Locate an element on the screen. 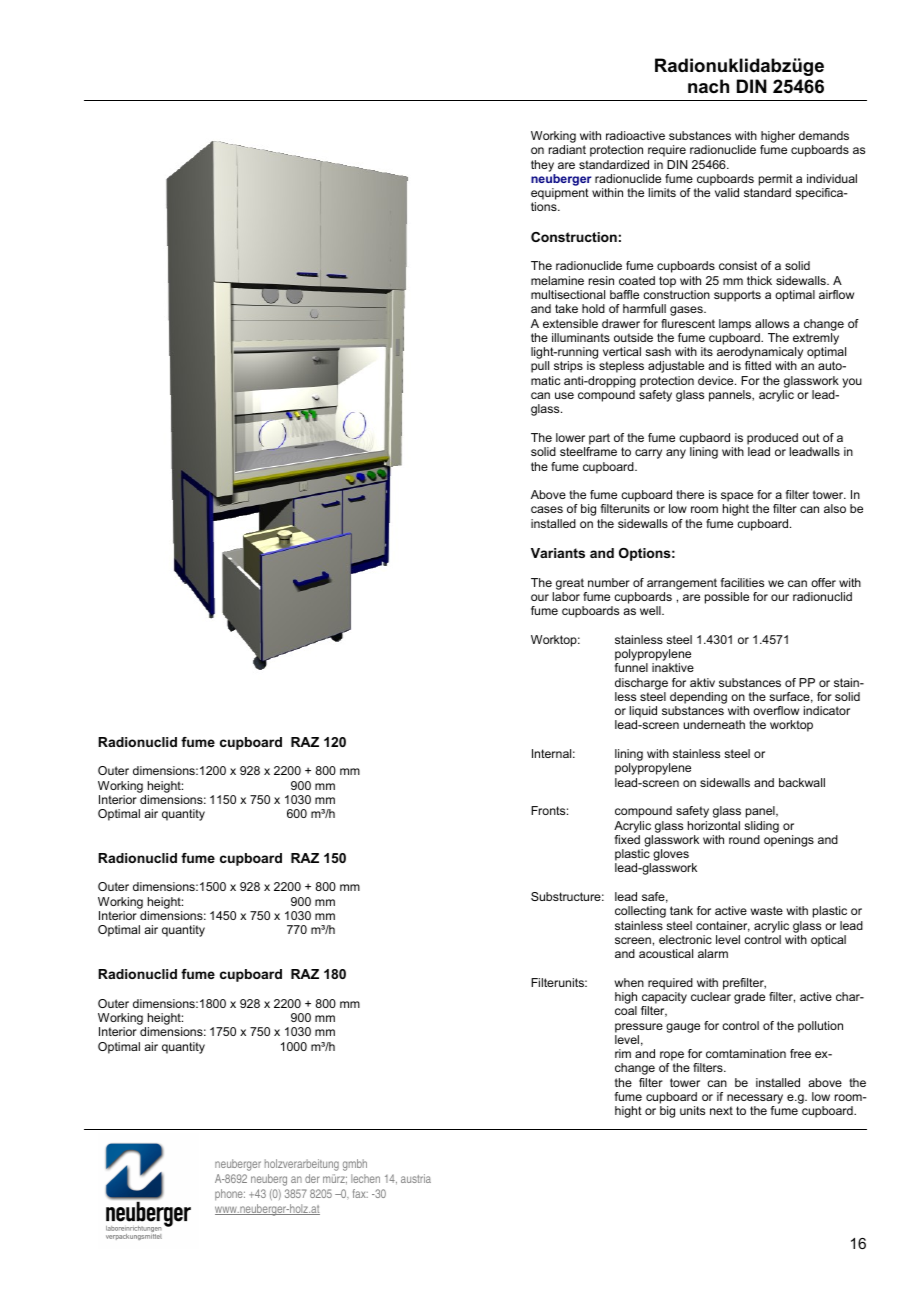  offer is located at coordinates (823, 582).
